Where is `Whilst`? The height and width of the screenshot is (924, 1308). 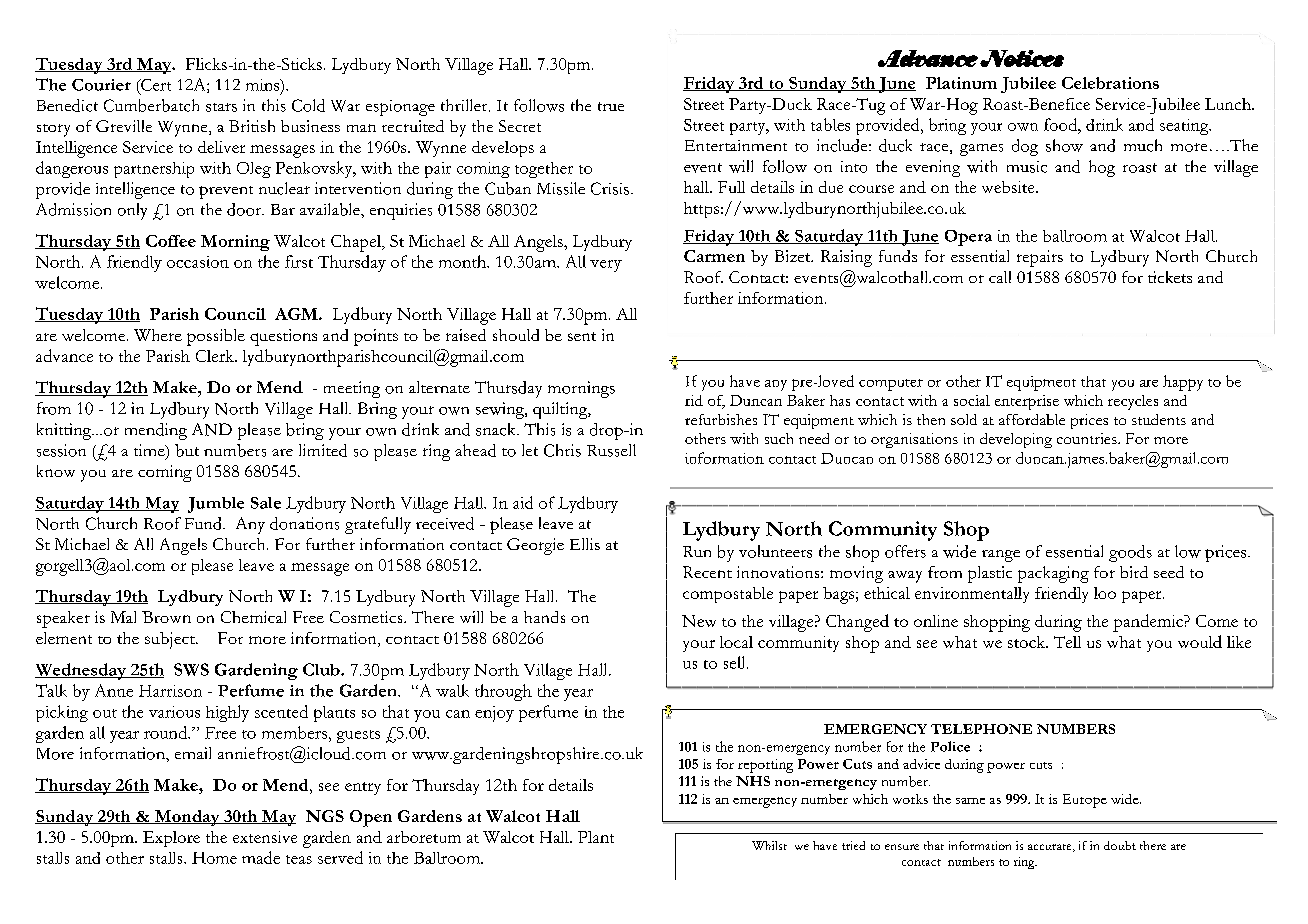 Whilst is located at coordinates (769, 845).
